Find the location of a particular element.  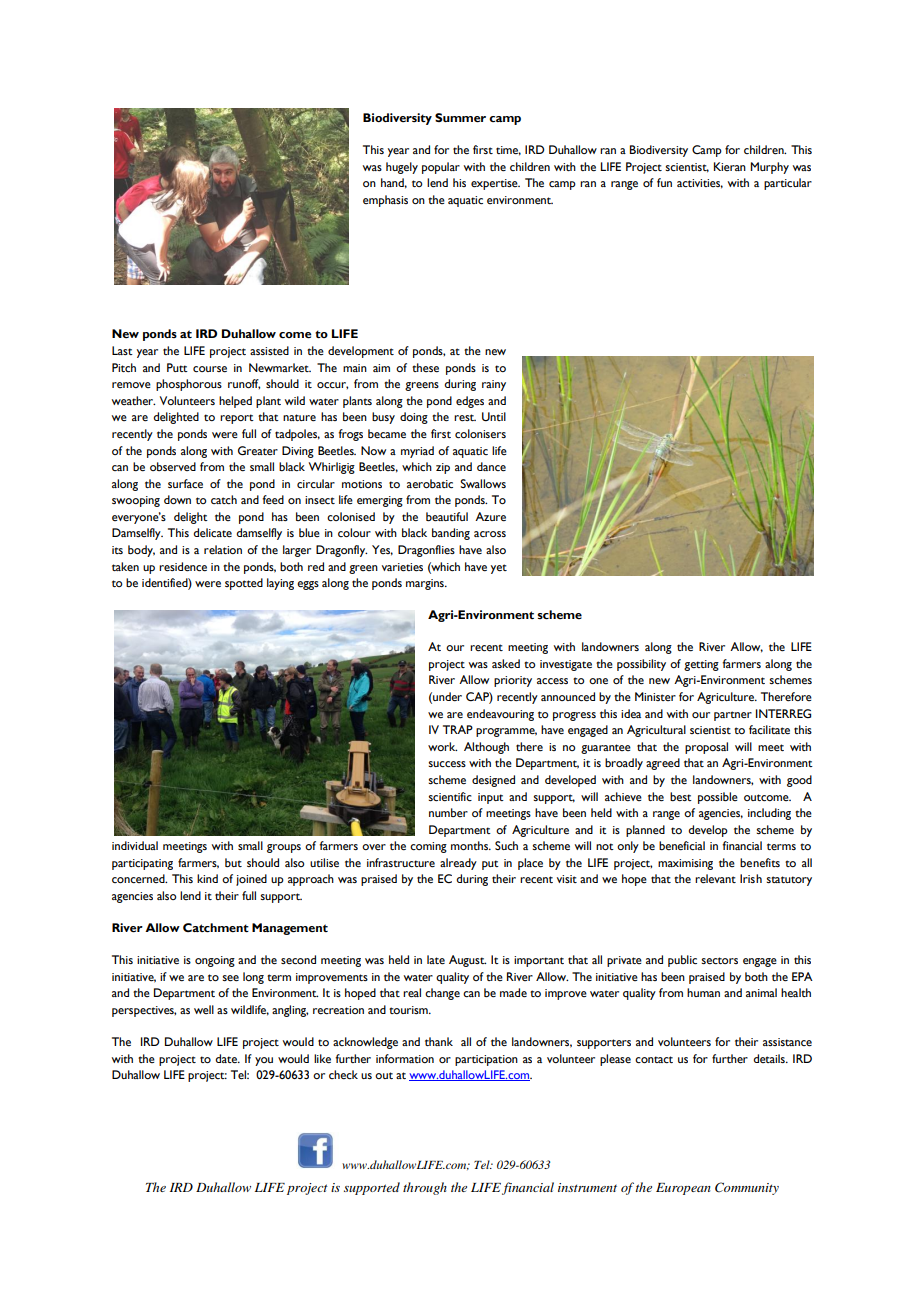

Kieran is located at coordinates (730, 166).
